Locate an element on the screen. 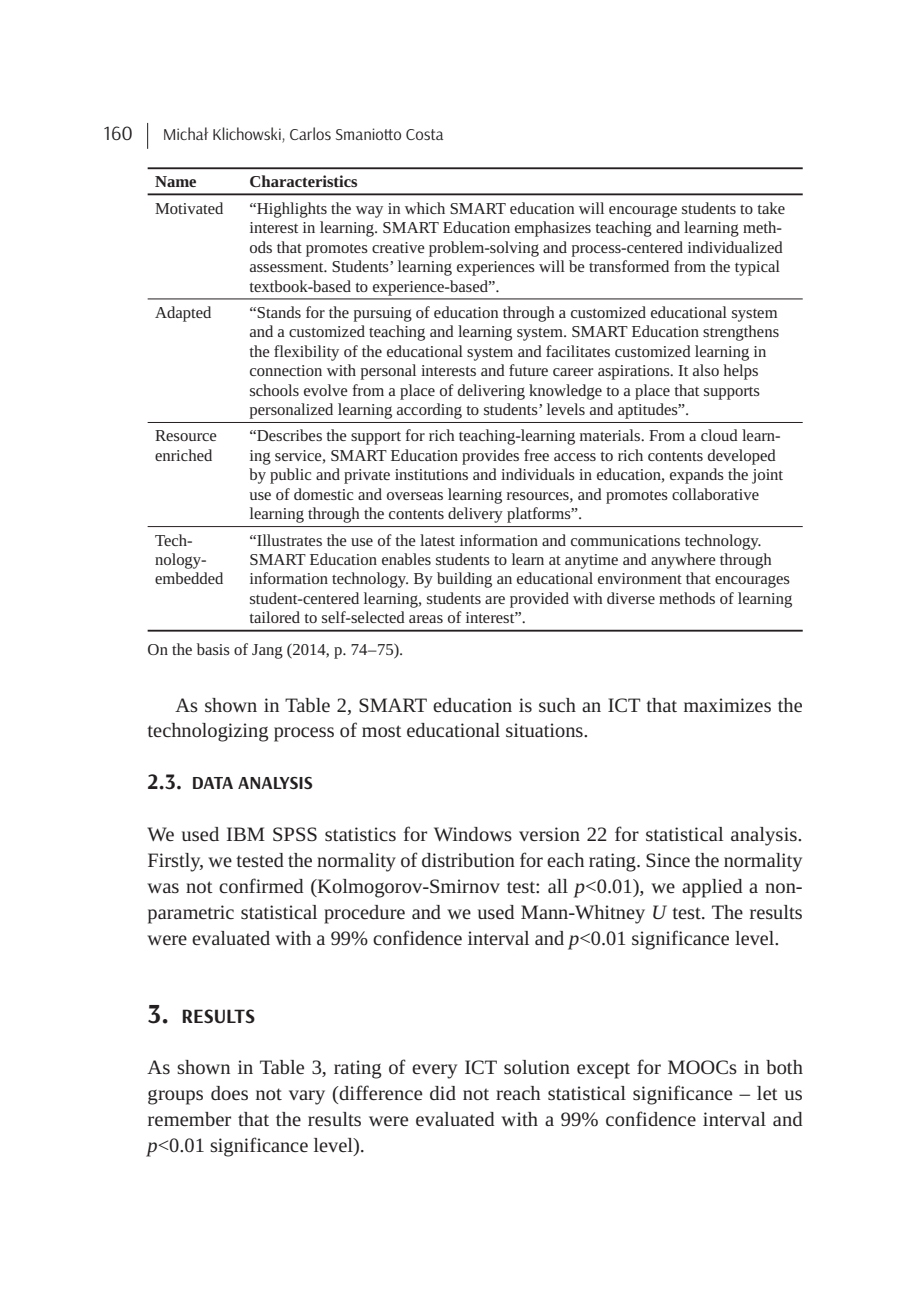 Image resolution: width=924 pixels, height=1308 pixels. let is located at coordinates (767, 1093).
